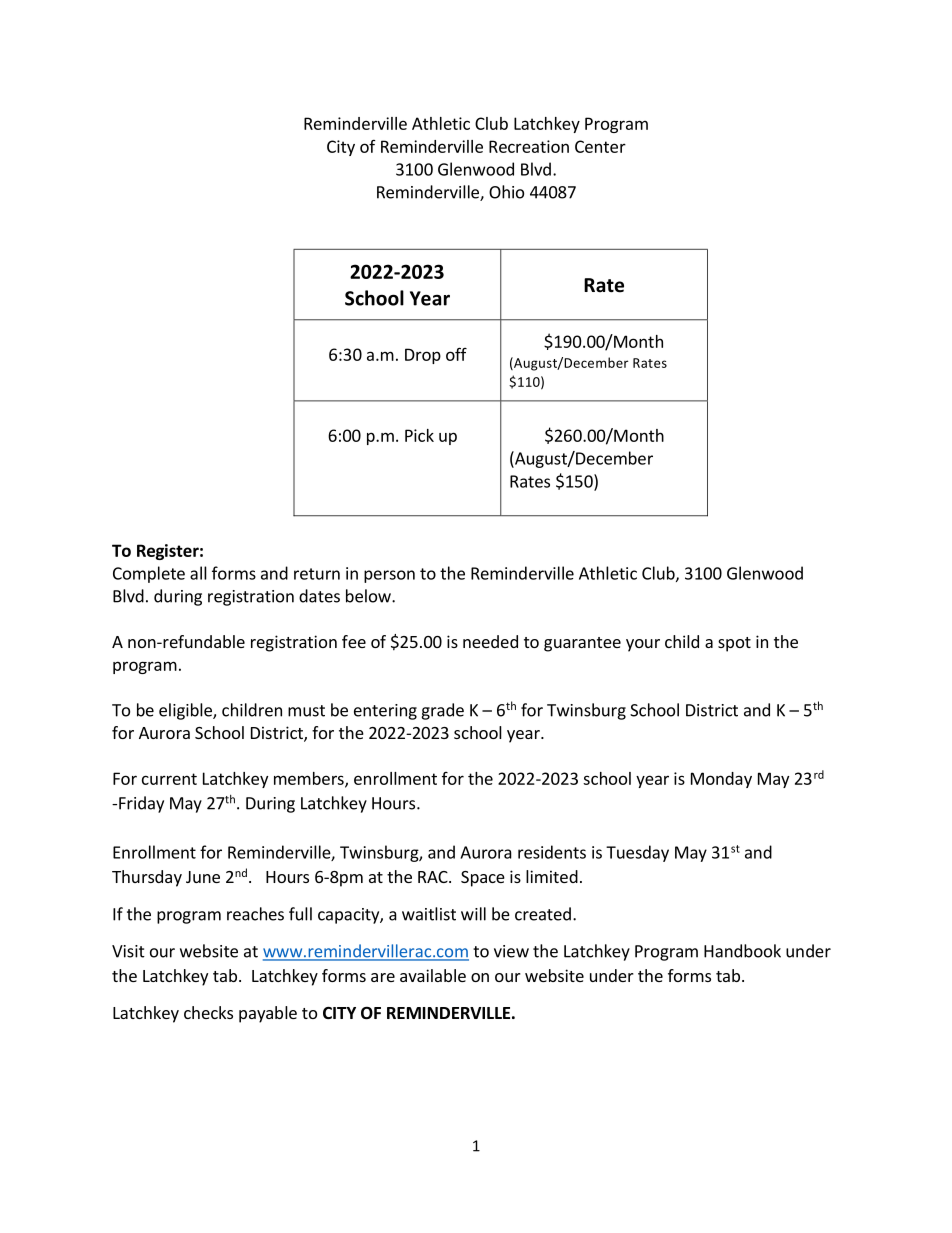  What do you see at coordinates (208, 1012) in the screenshot?
I see `checks` at bounding box center [208, 1012].
